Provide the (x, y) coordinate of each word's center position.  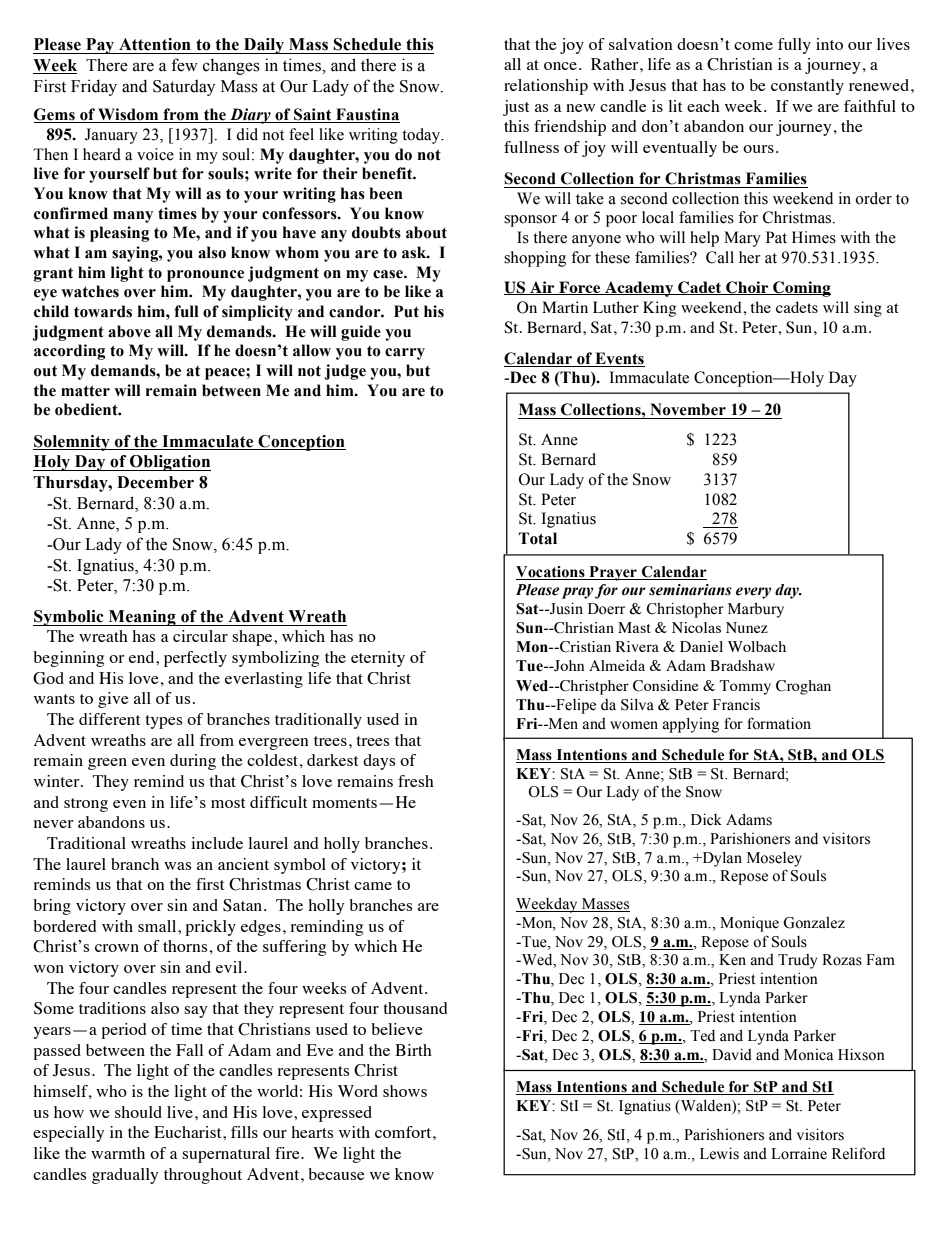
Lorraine (799, 1153)
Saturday (184, 88)
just (516, 108)
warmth (118, 1153)
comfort (404, 1132)
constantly (807, 87)
